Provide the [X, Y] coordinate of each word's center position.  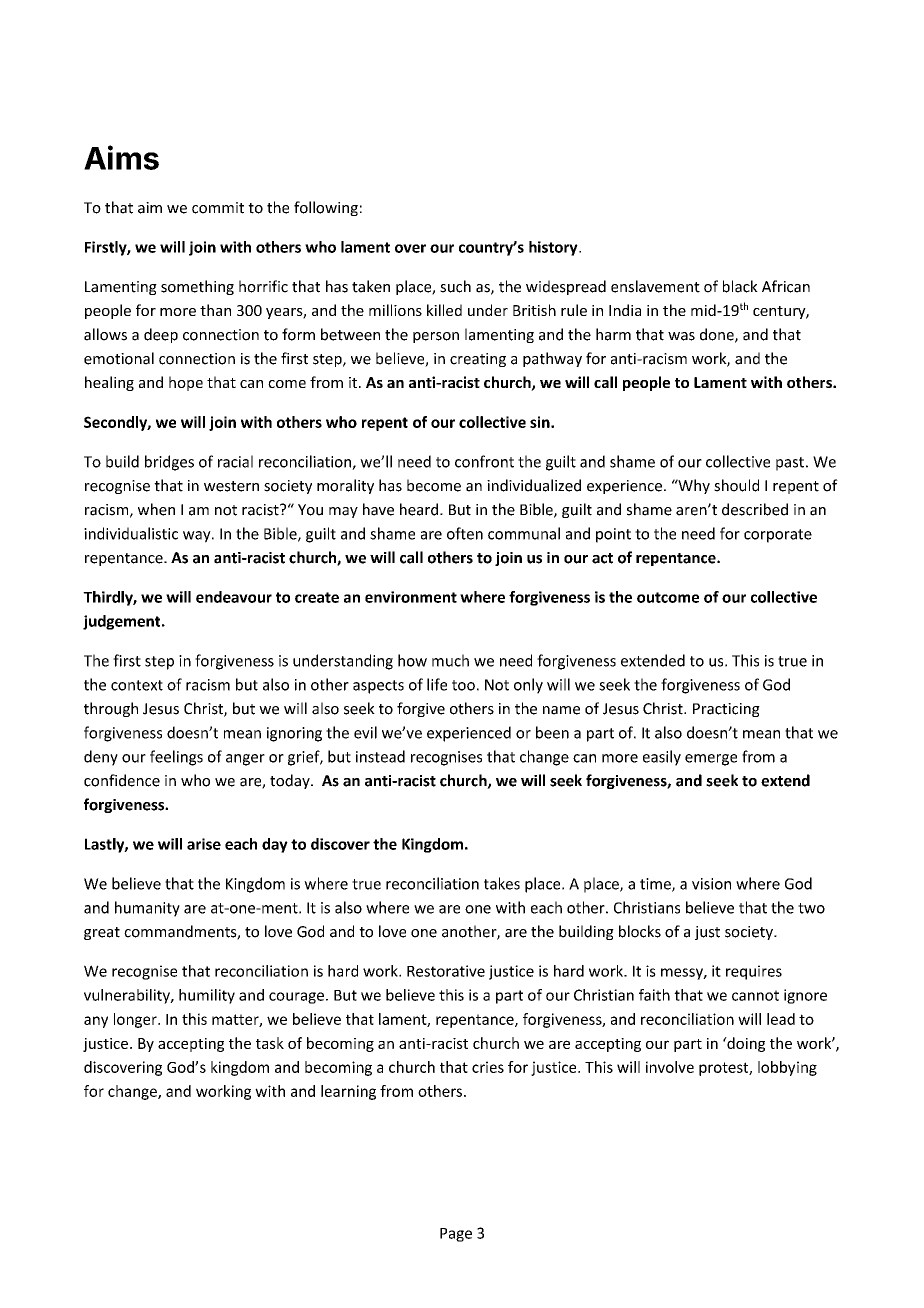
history [554, 248]
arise [204, 844]
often [465, 533]
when [156, 509]
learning [348, 1092]
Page [456, 1235]
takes [502, 883]
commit [218, 208]
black [740, 286]
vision [711, 884]
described [755, 509]
